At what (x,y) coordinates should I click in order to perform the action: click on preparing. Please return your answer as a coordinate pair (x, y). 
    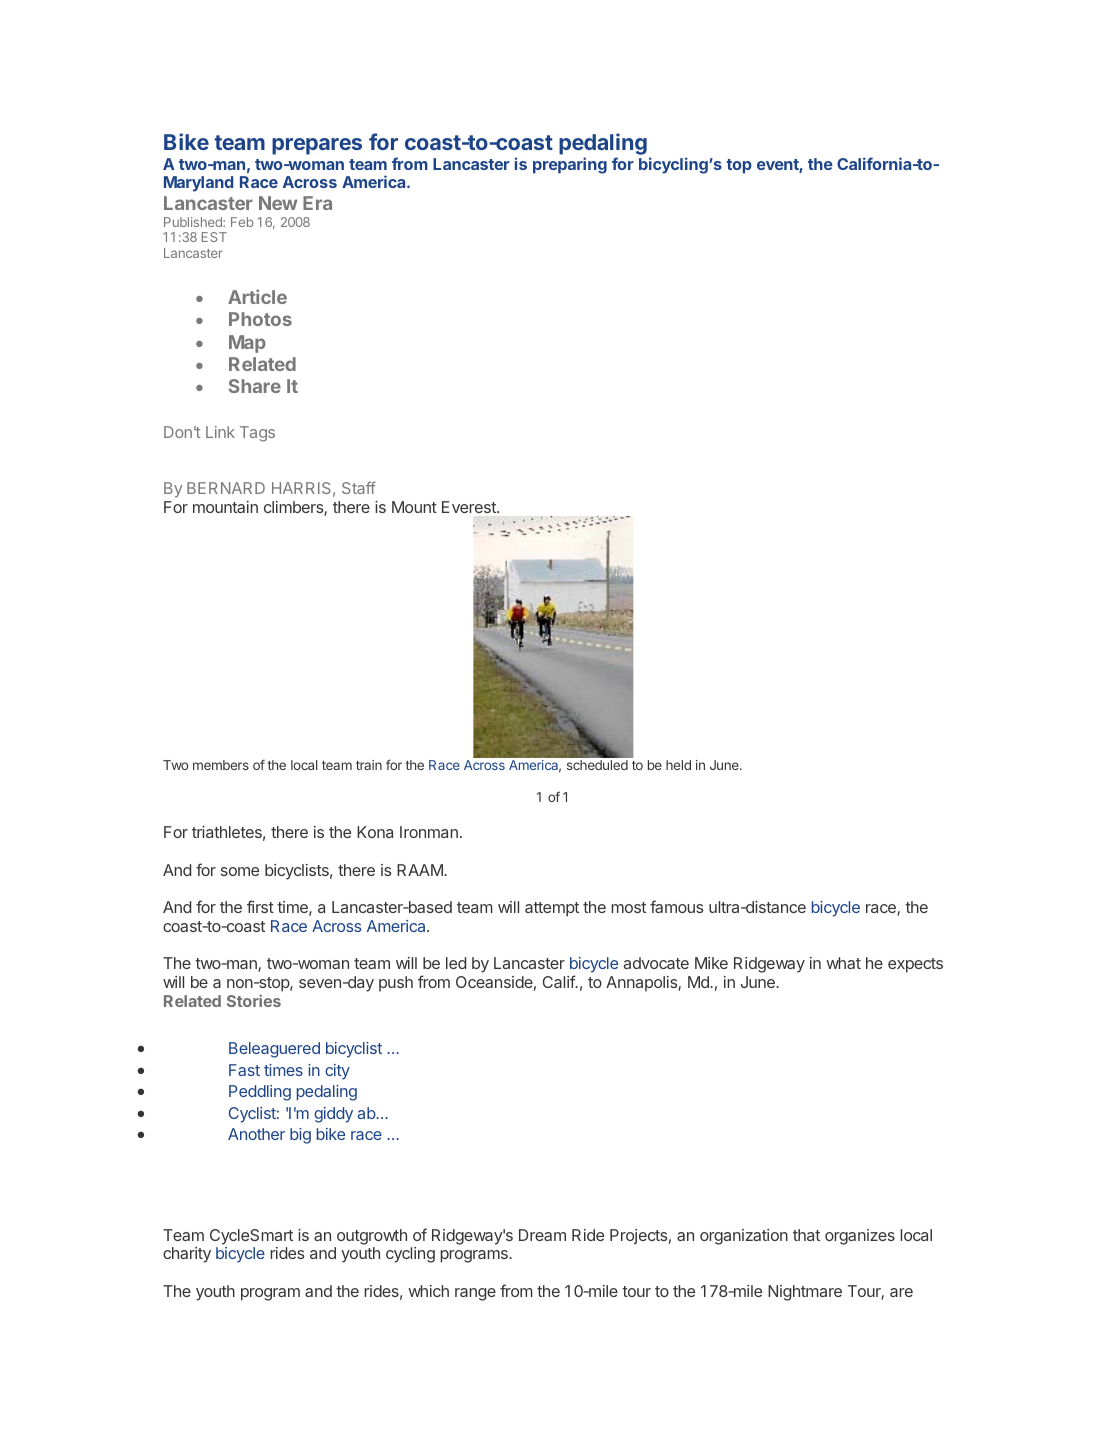
    Looking at the image, I should click on (570, 165).
